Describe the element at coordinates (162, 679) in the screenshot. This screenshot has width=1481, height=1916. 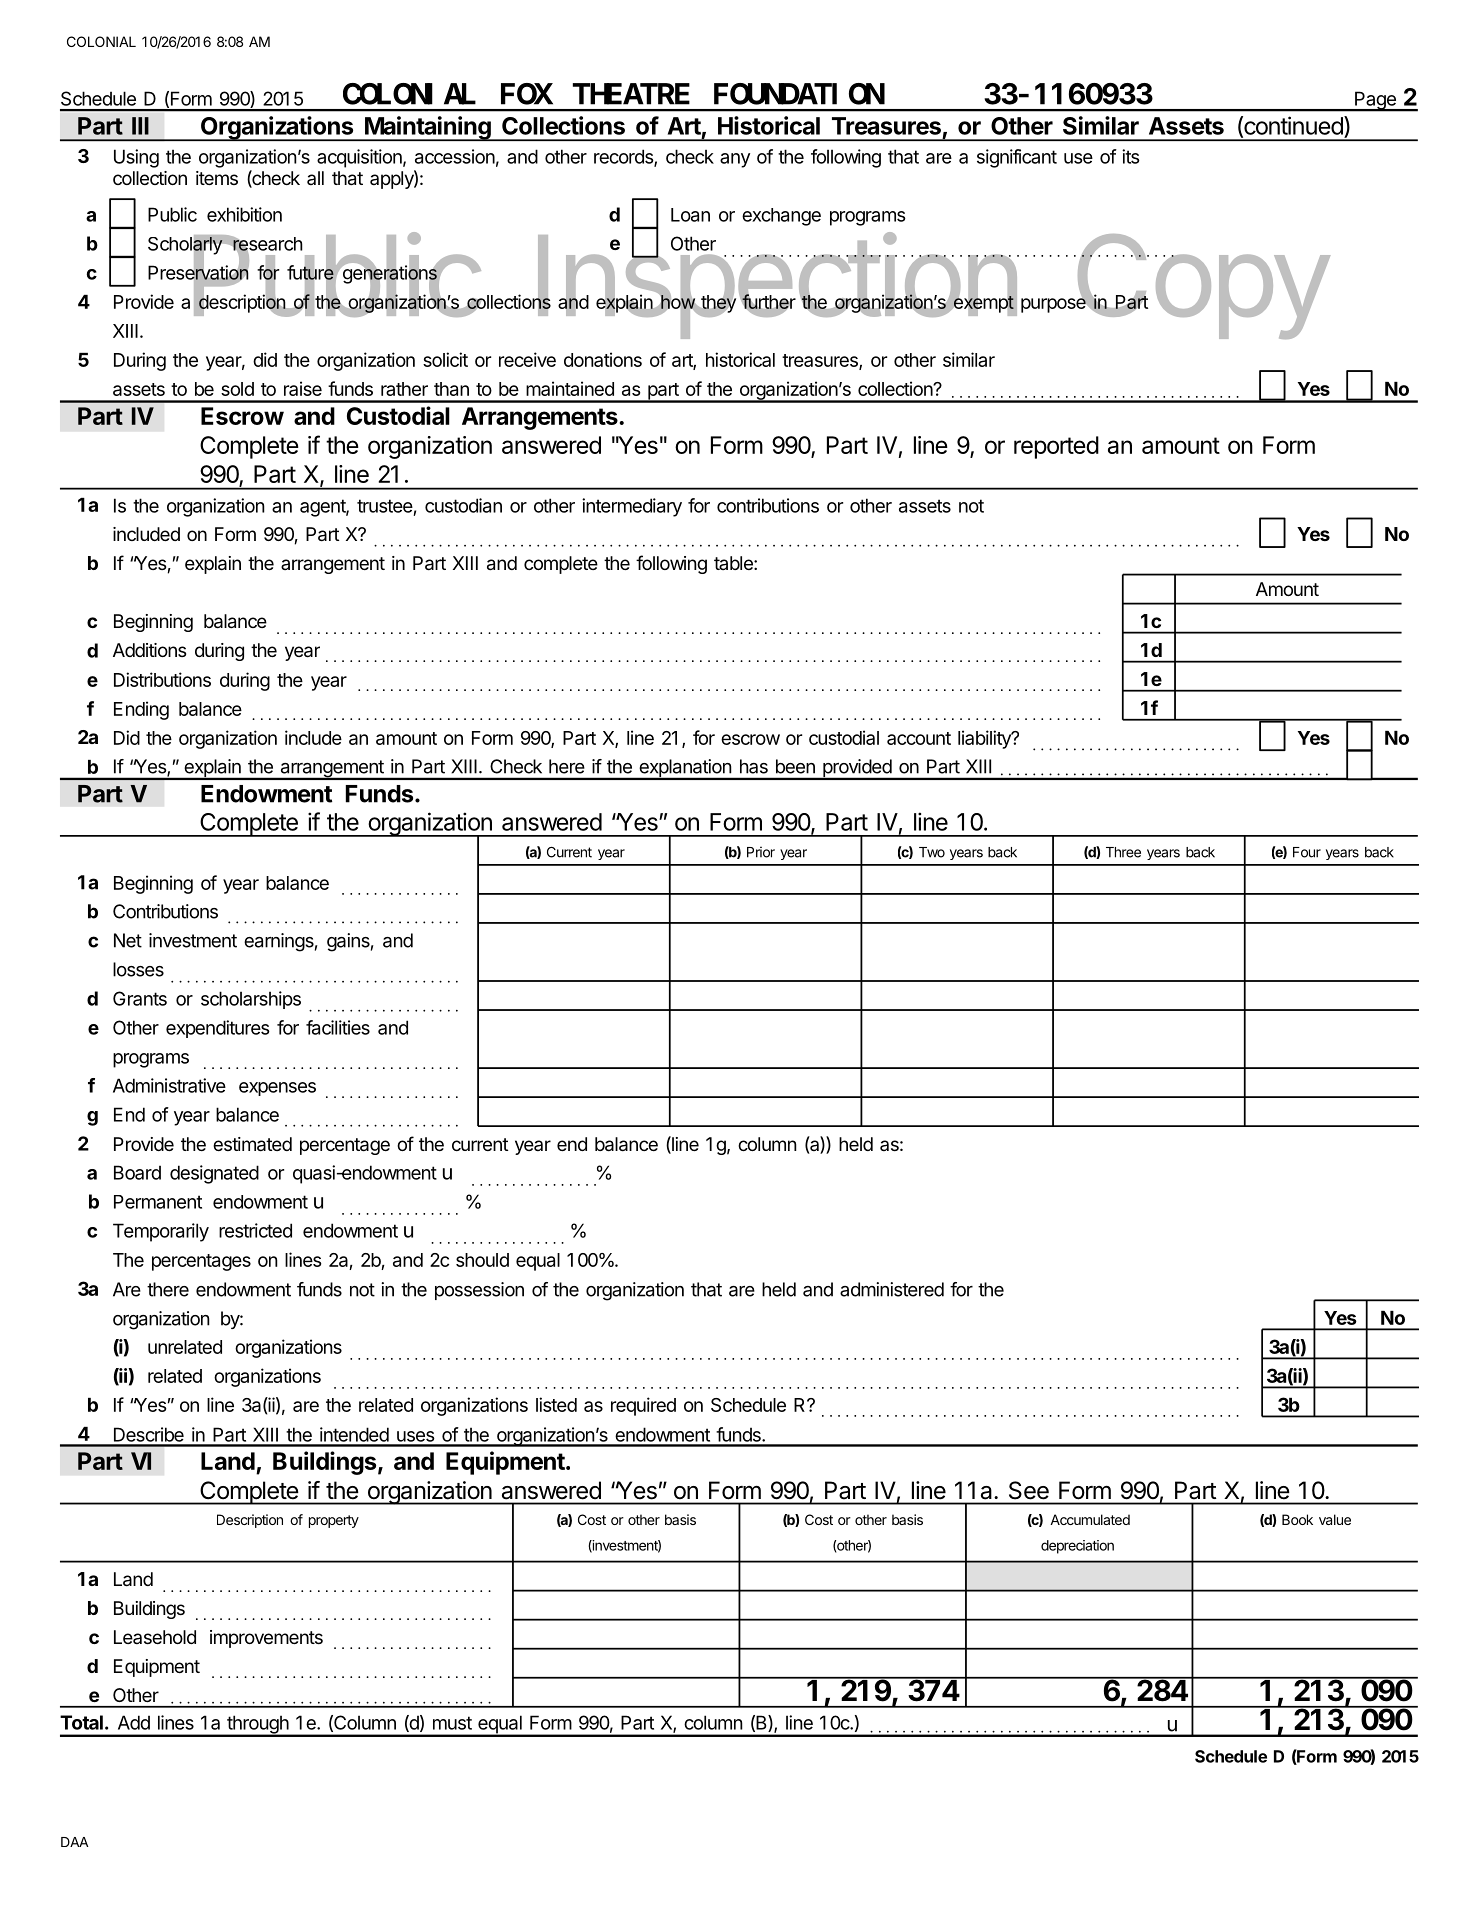
I see `Distributions` at that location.
